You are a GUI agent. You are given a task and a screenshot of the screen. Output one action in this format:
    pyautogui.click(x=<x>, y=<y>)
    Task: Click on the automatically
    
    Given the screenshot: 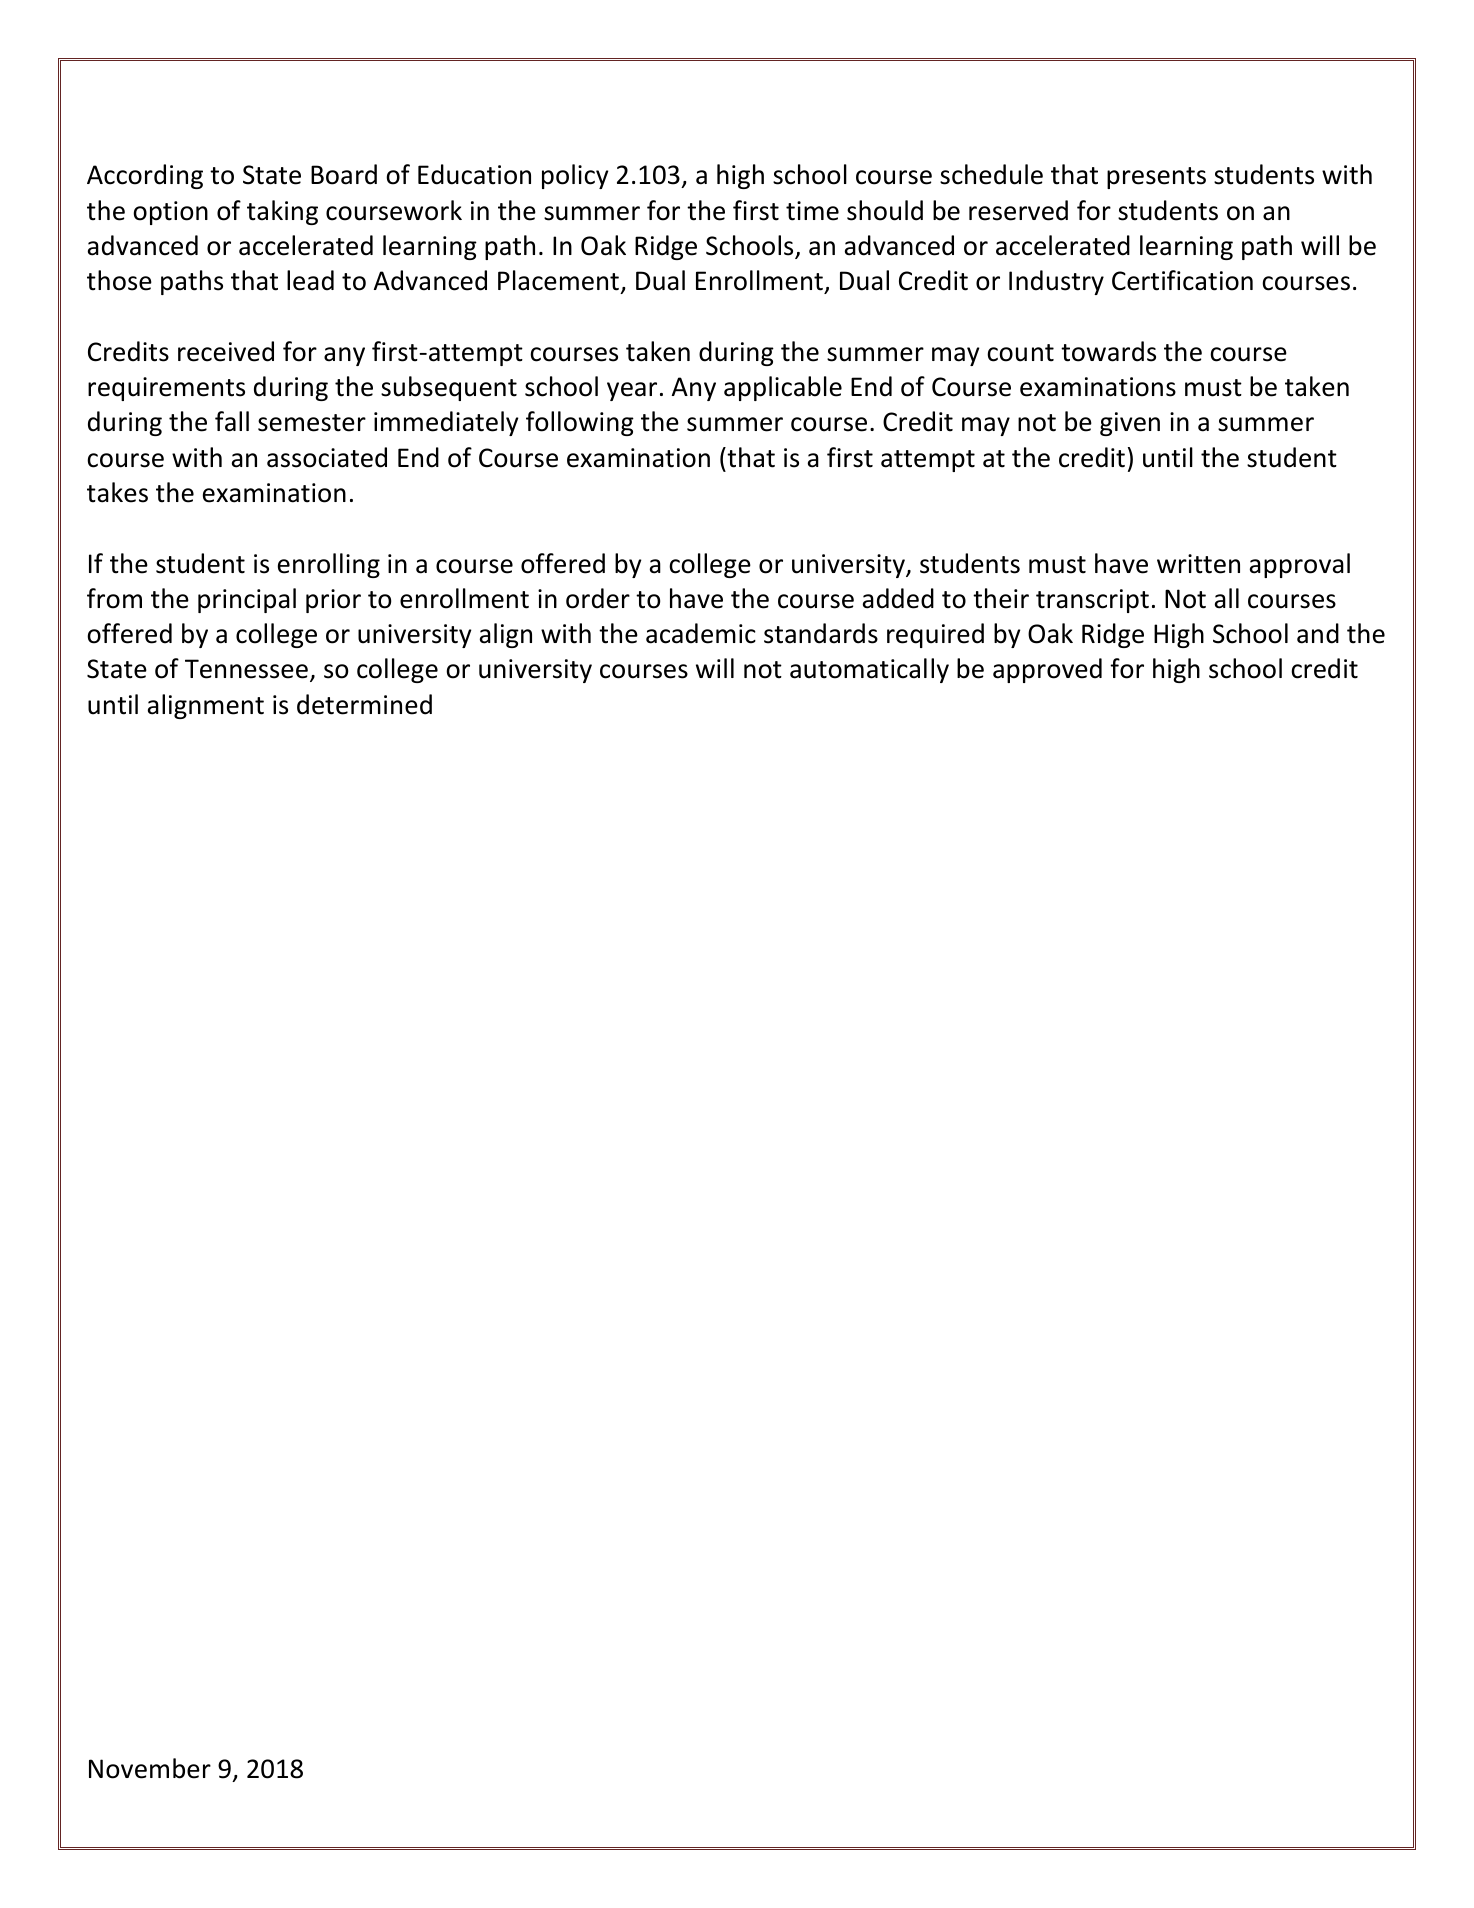 What is the action you would take?
    pyautogui.click(x=869, y=670)
